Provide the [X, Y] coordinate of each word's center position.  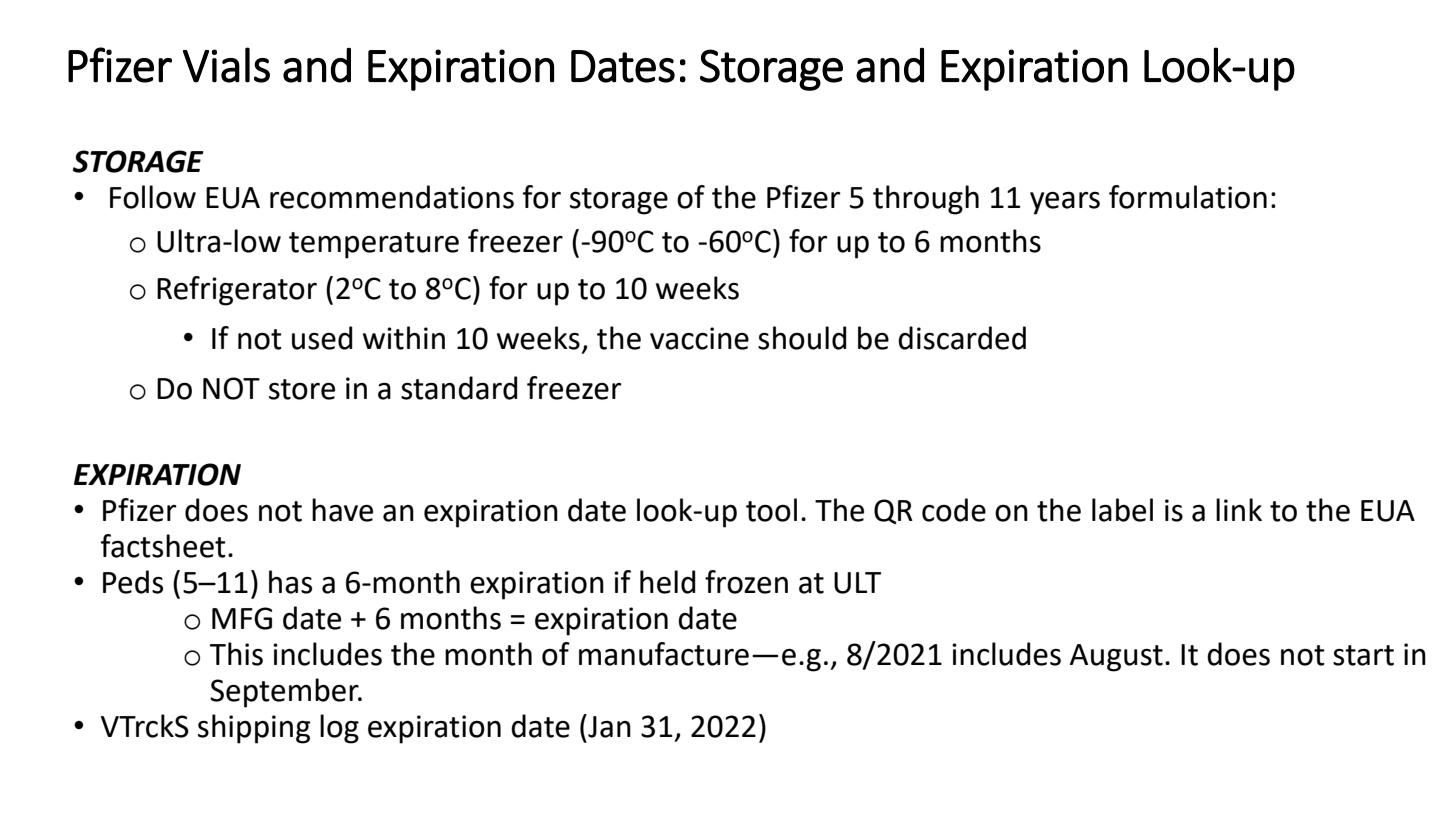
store [302, 389]
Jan [608, 726]
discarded [962, 338]
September [285, 693]
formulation [1188, 197]
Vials [226, 65]
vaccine [699, 338]
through [926, 200]
